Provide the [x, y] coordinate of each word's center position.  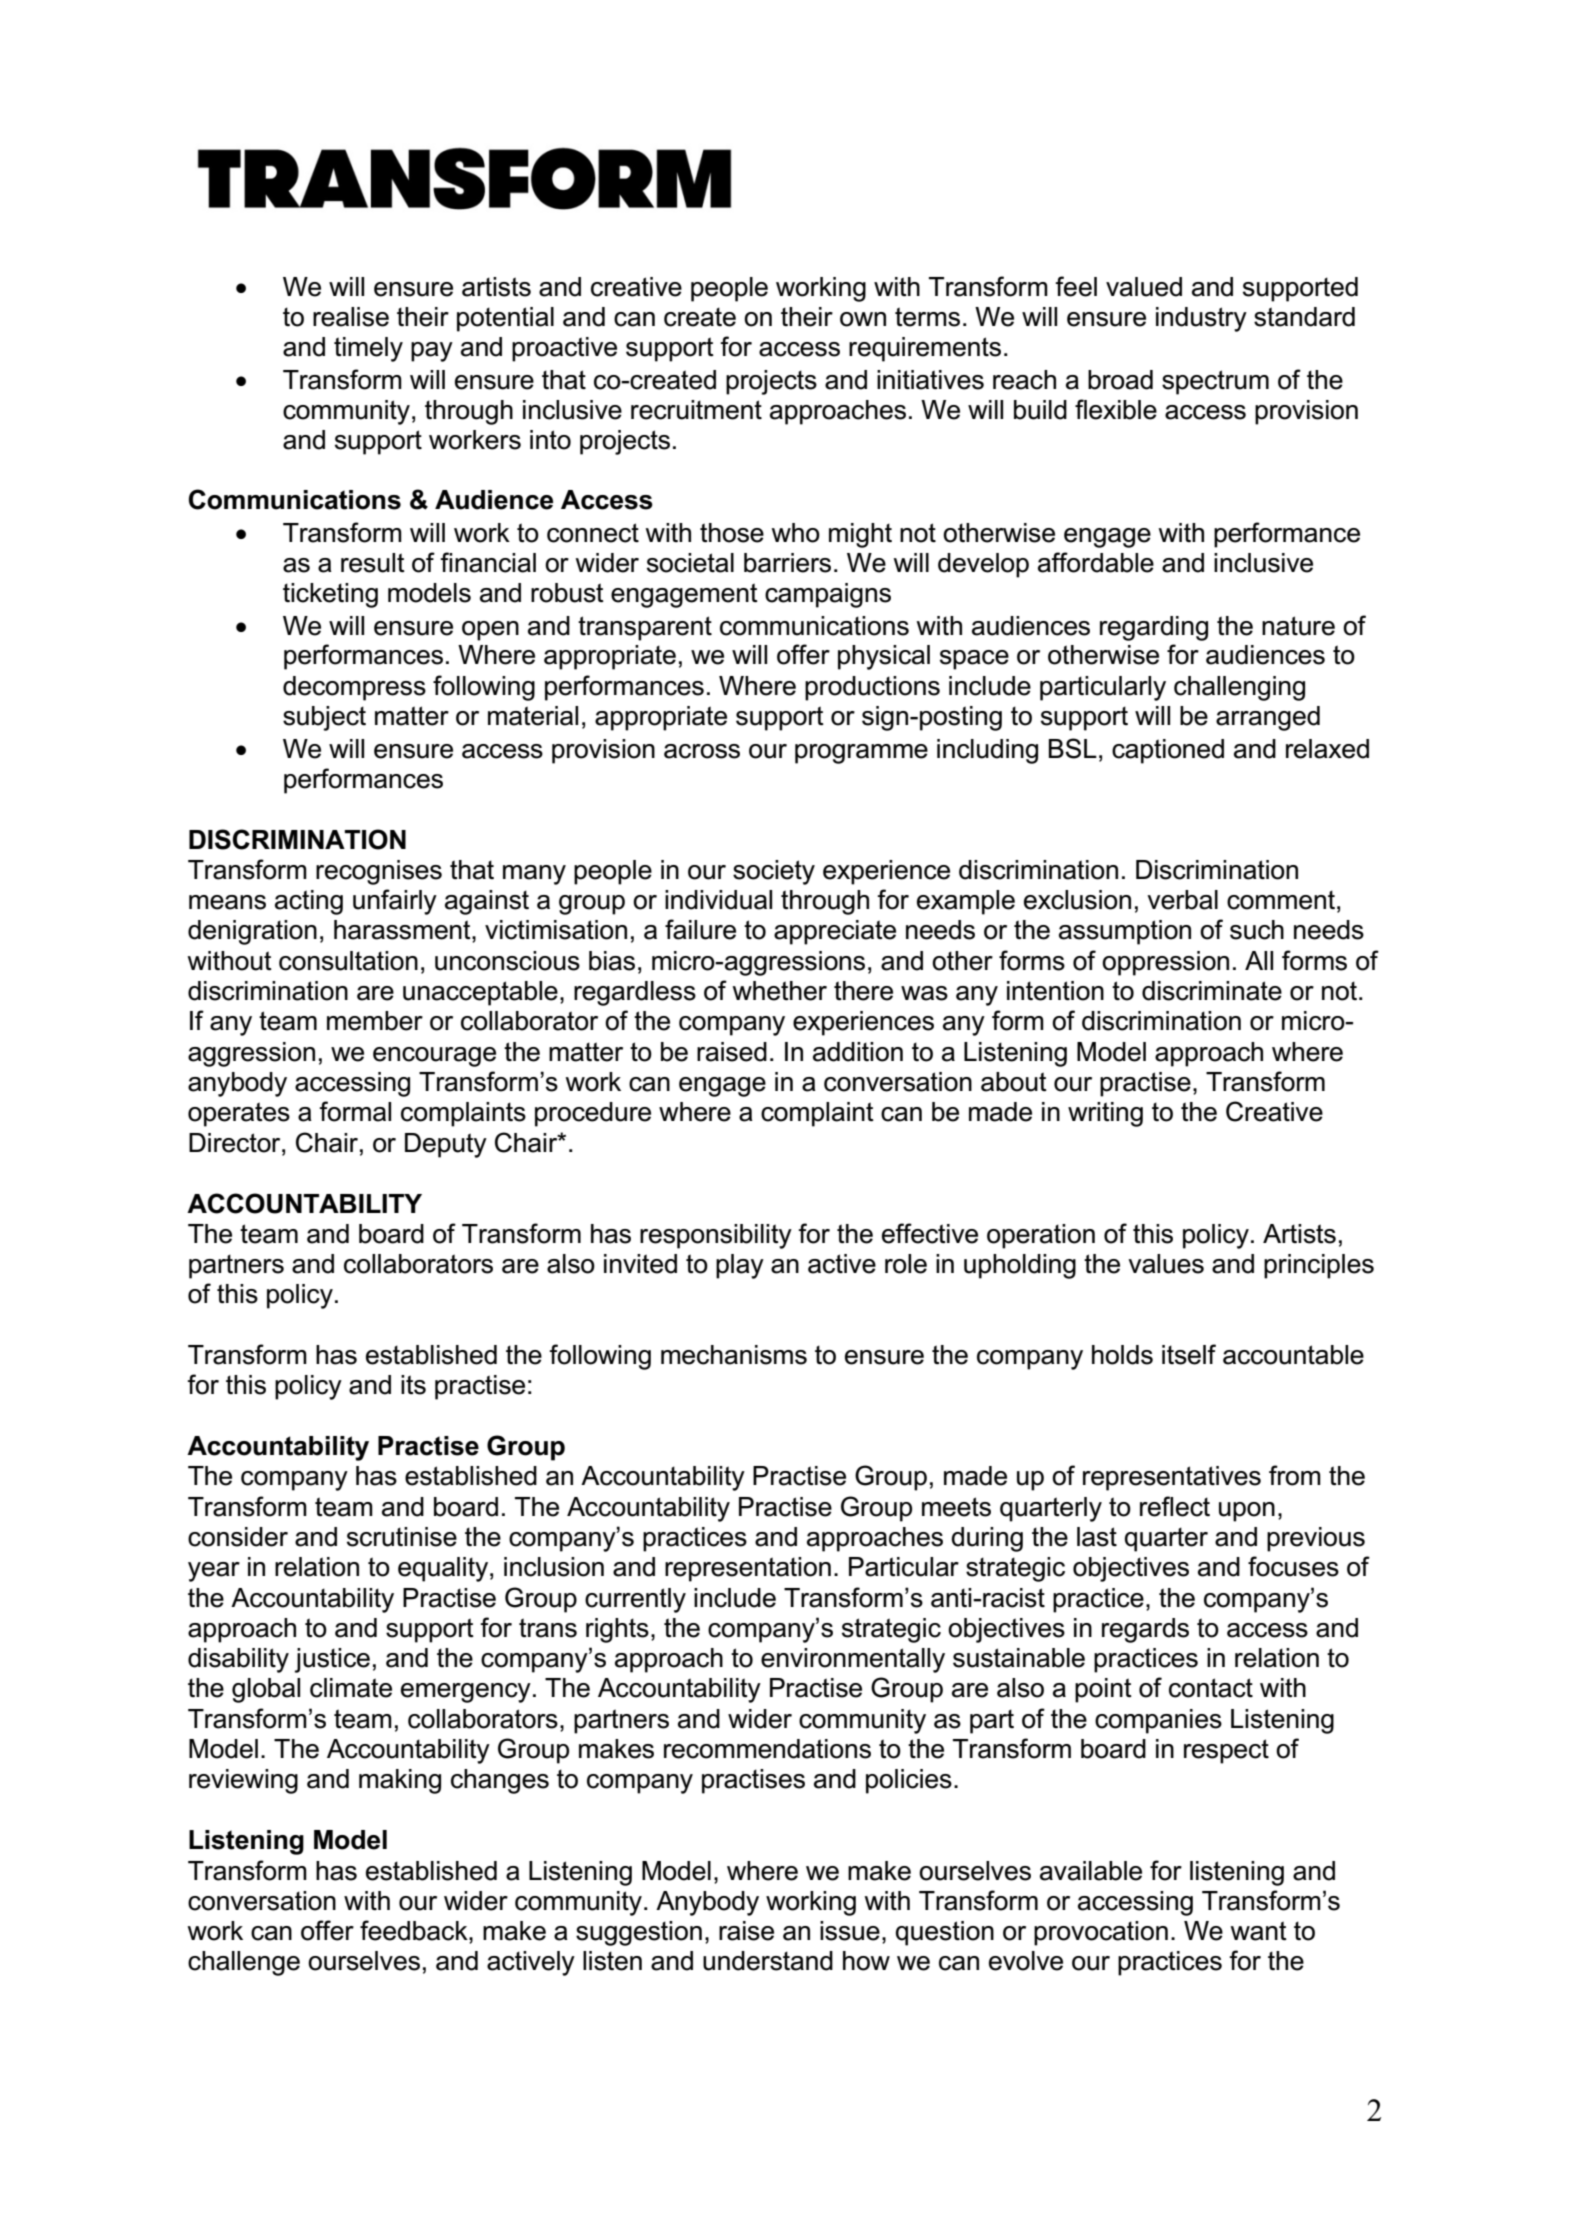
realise [351, 317]
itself [1189, 1354]
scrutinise [402, 1537]
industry [1201, 319]
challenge [244, 1963]
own [863, 319]
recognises [379, 872]
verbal [1182, 900]
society [774, 872]
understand [768, 1961]
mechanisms [734, 1355]
